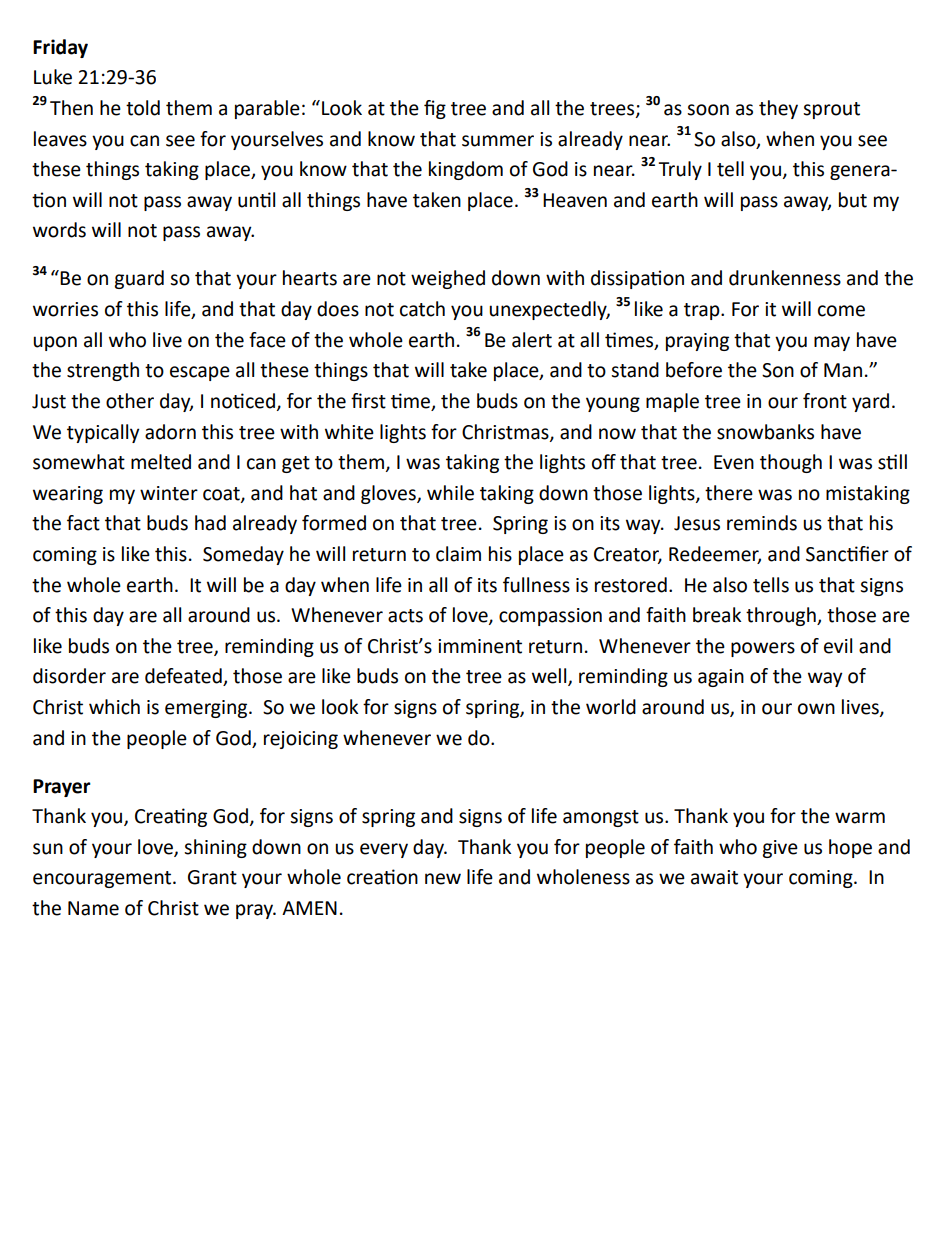 Image resolution: width=952 pixels, height=1233 pixels. What do you see at coordinates (103, 879) in the page?
I see `encouragement` at bounding box center [103, 879].
